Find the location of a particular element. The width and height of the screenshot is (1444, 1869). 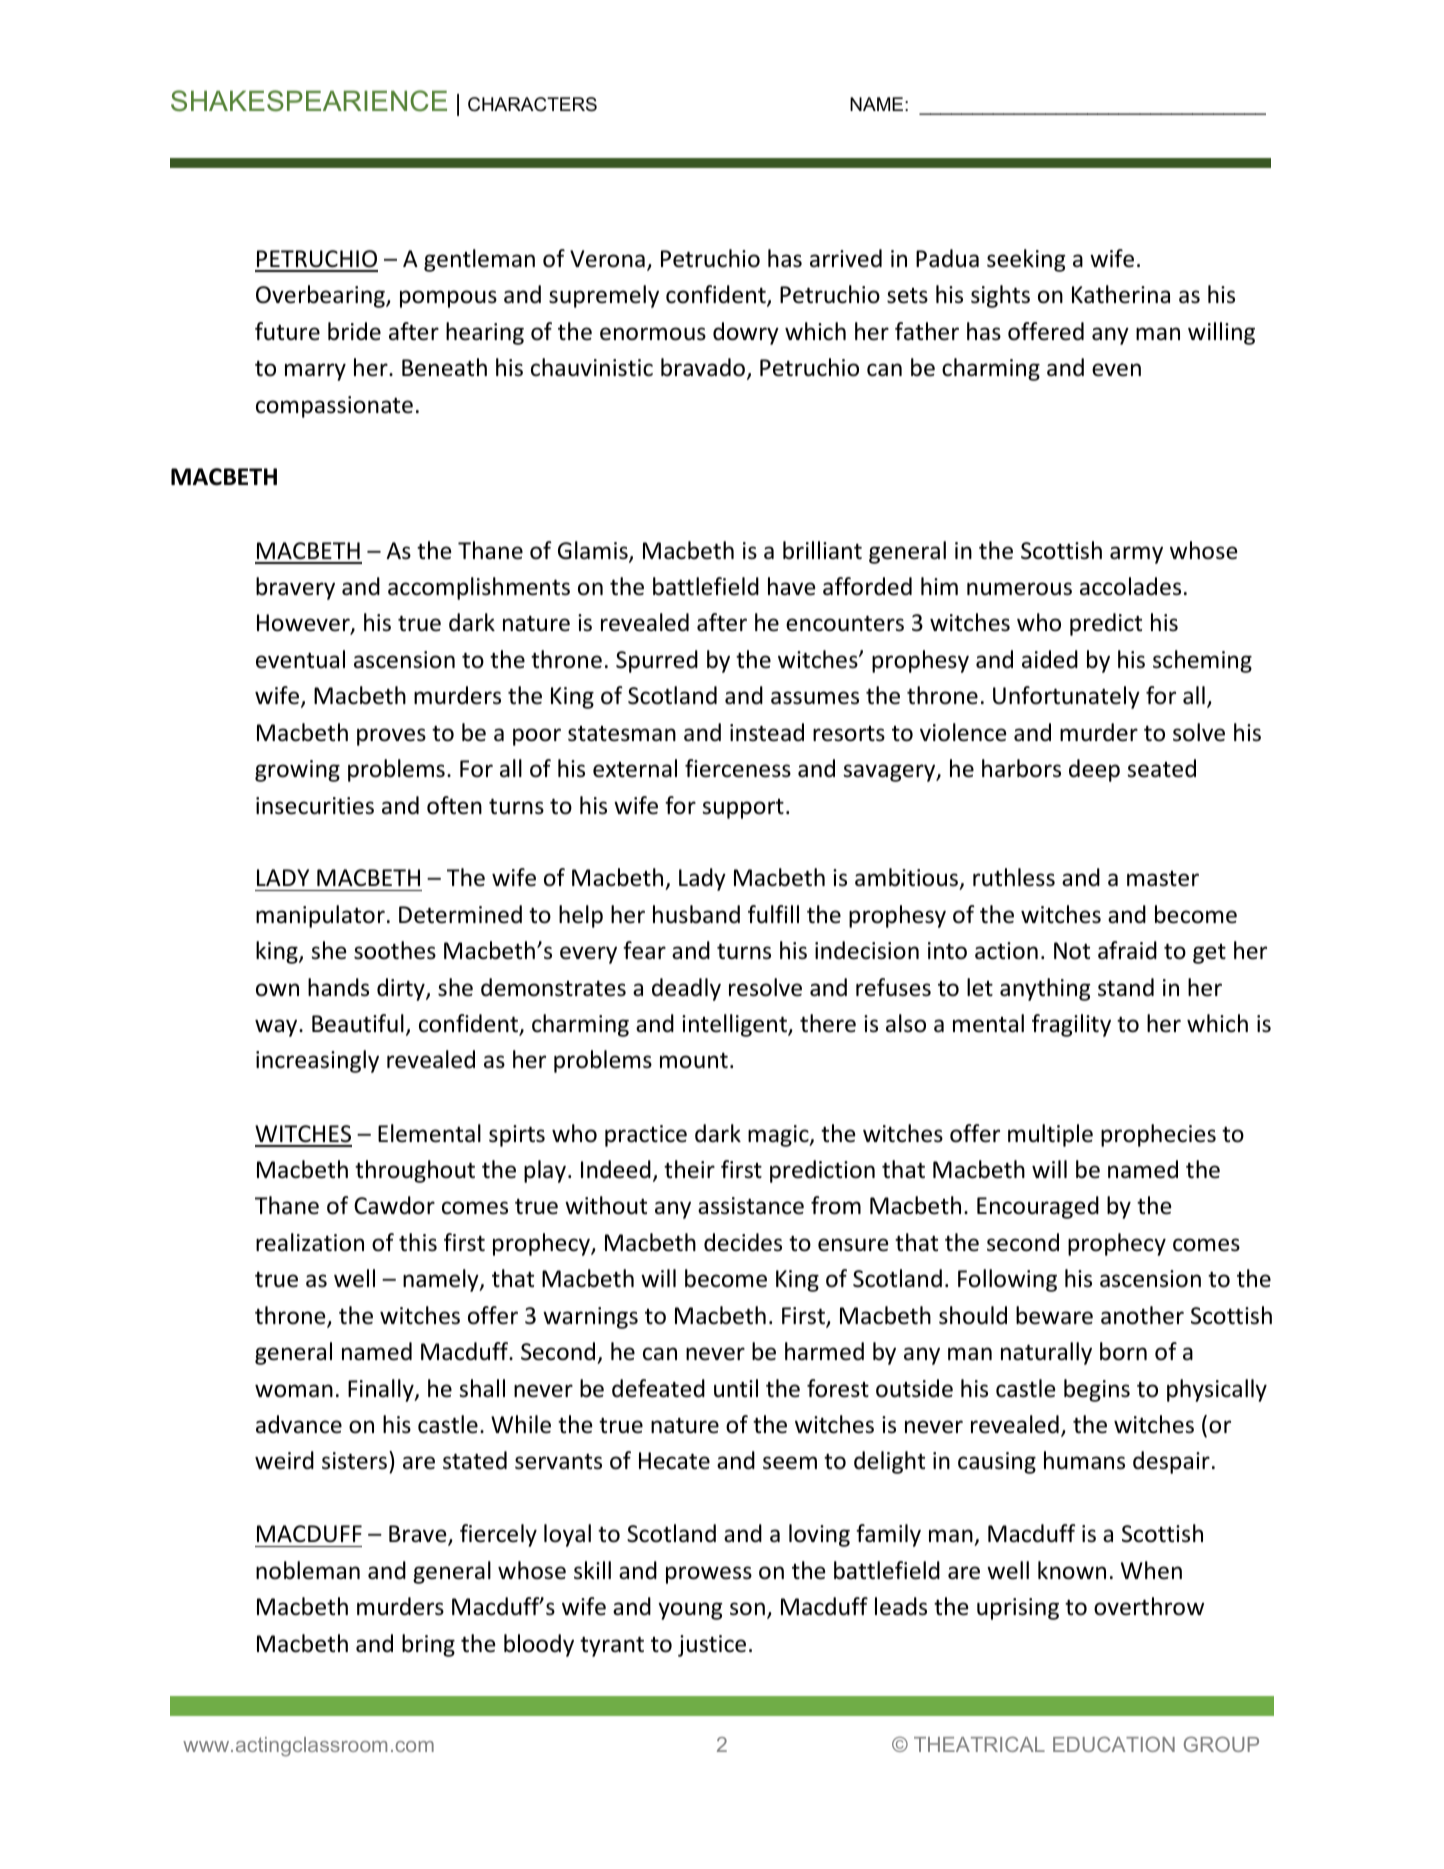

sights is located at coordinates (1000, 296).
